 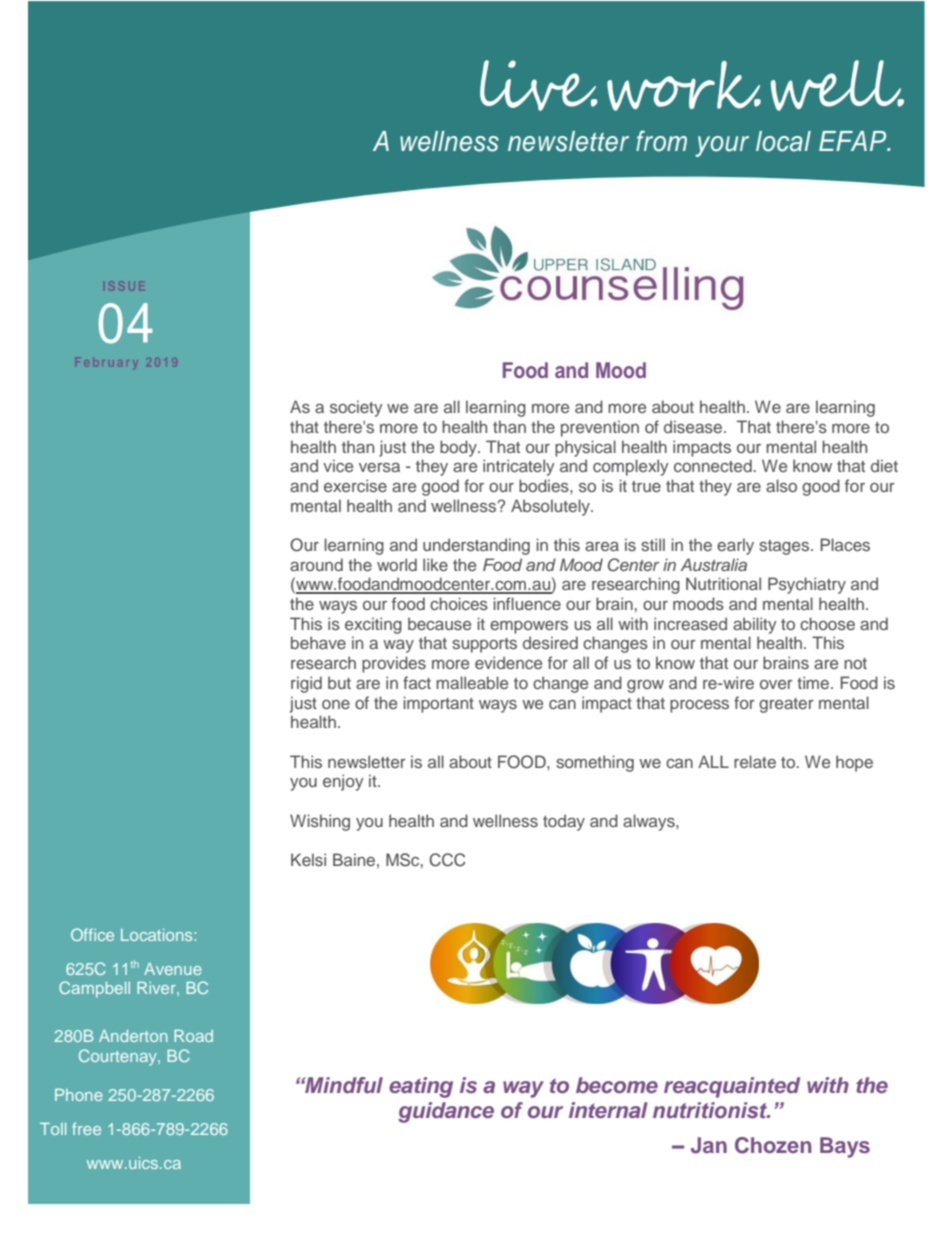 What do you see at coordinates (755, 761) in the document?
I see `relate` at bounding box center [755, 761].
